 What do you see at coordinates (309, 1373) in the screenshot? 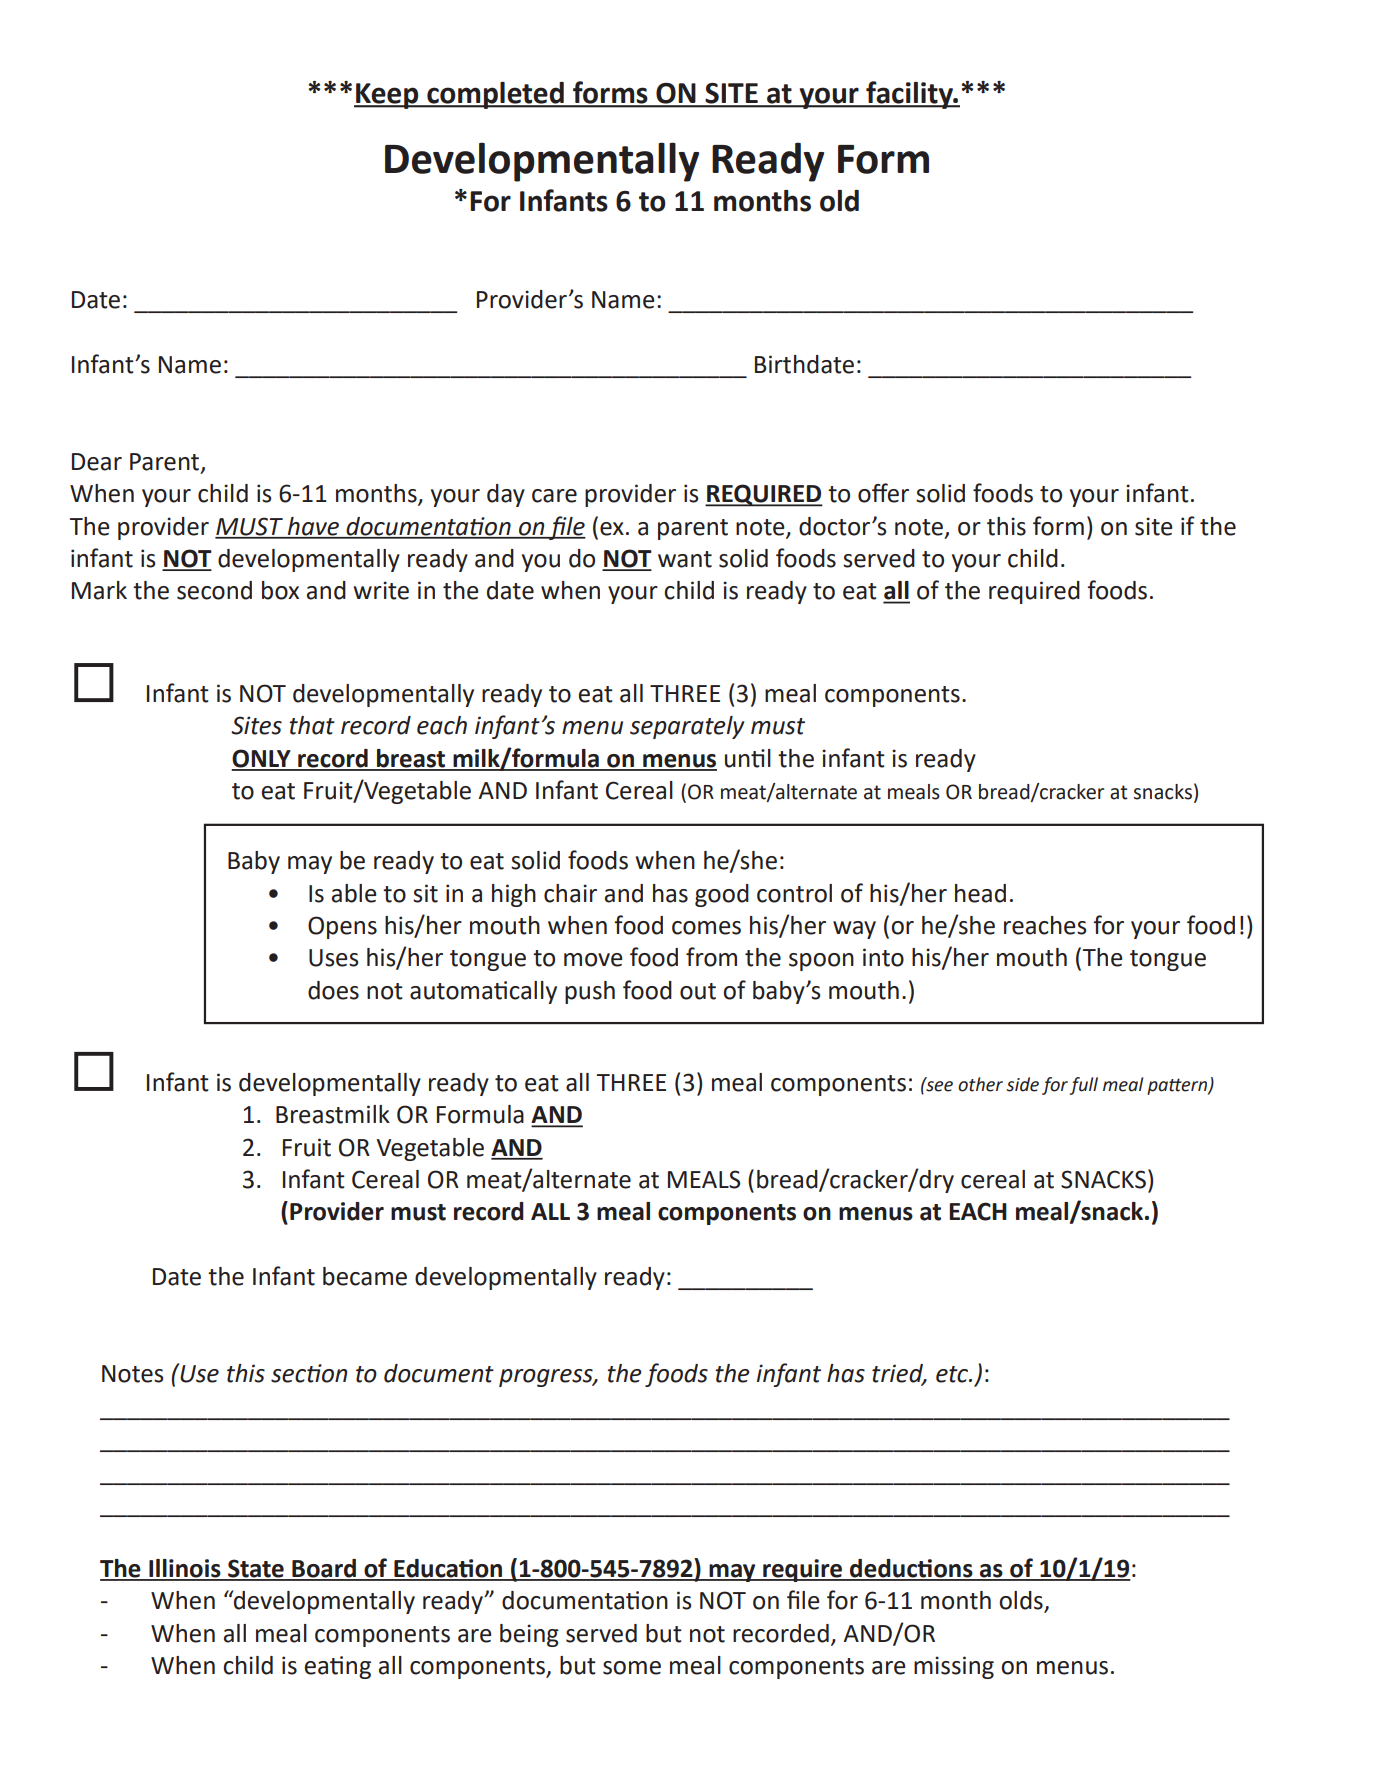
I see `section` at bounding box center [309, 1373].
